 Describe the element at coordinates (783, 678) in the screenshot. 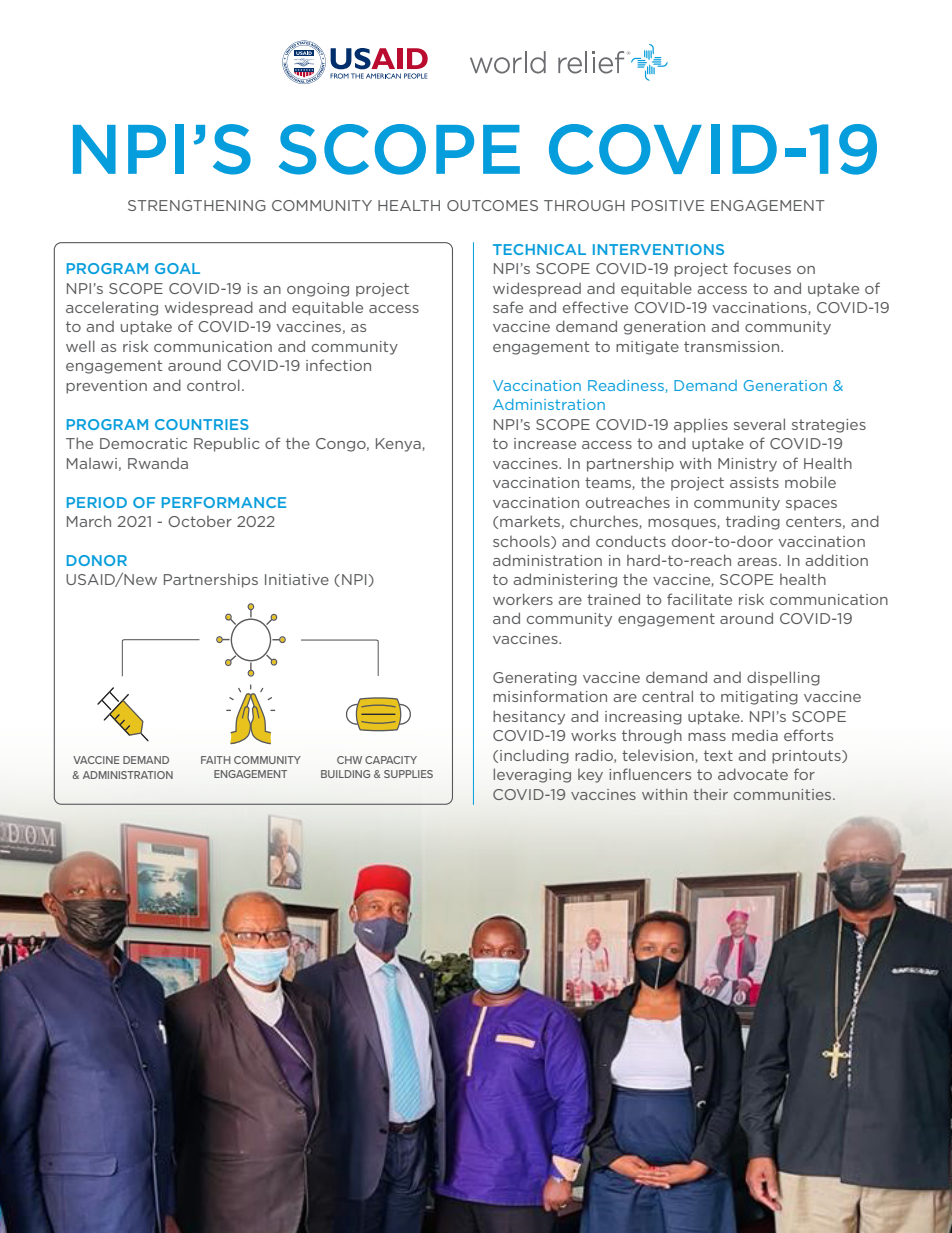

I see `dispelling` at that location.
